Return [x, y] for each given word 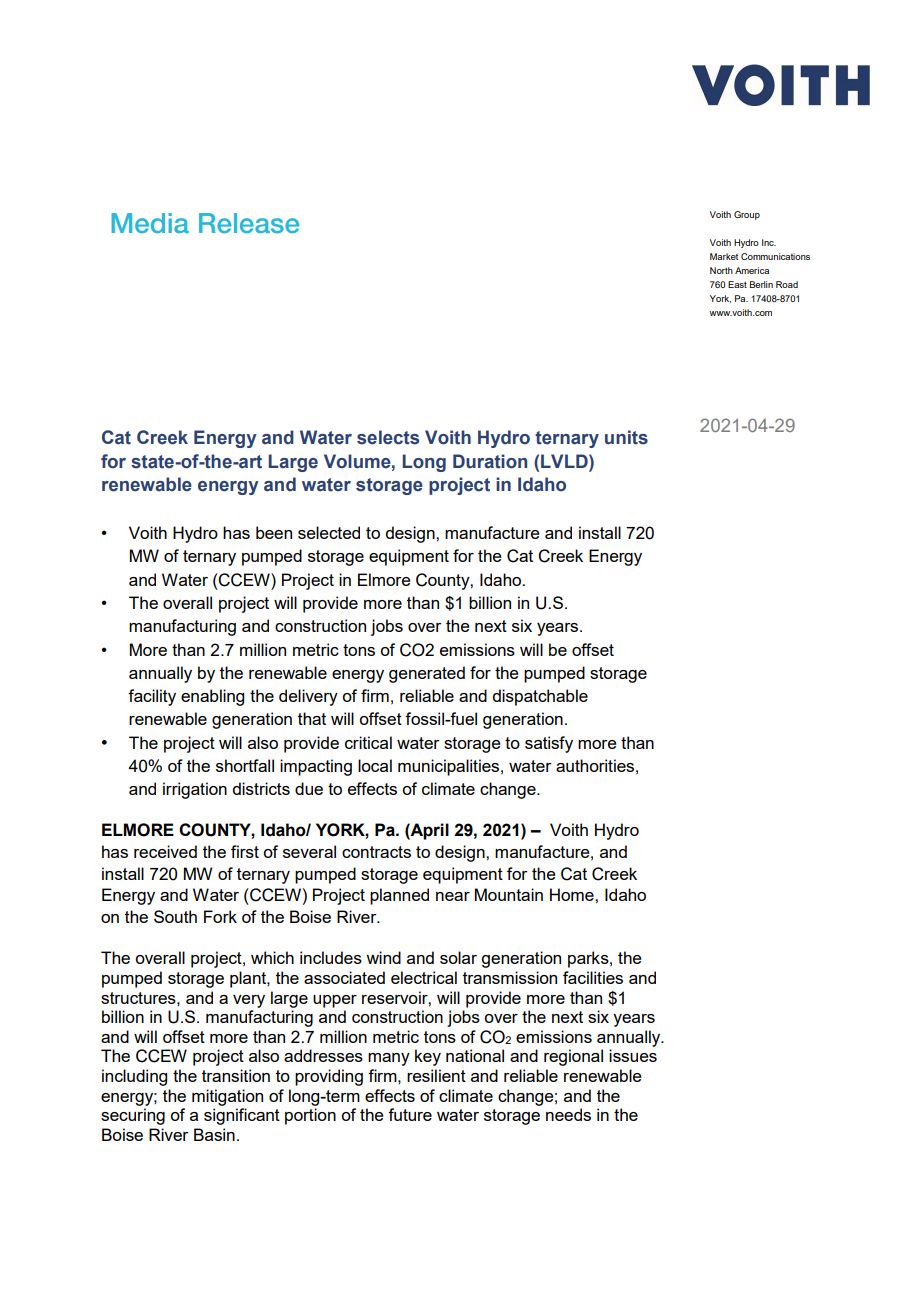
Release [249, 223]
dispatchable [540, 697]
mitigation [227, 1097]
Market [724, 256]
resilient [436, 1075]
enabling [212, 697]
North [721, 270]
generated [427, 674]
